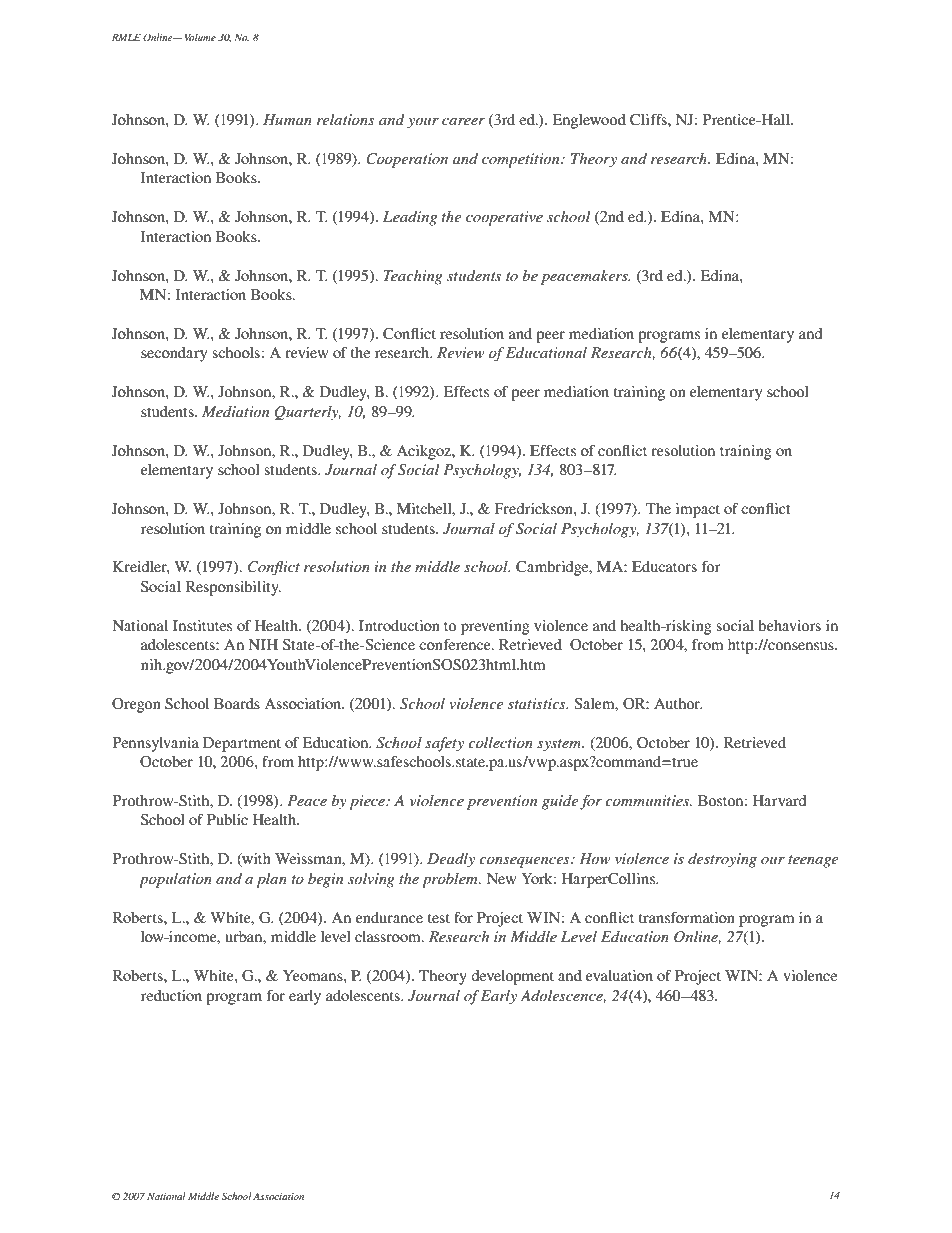  What do you see at coordinates (512, 977) in the image?
I see `development` at bounding box center [512, 977].
